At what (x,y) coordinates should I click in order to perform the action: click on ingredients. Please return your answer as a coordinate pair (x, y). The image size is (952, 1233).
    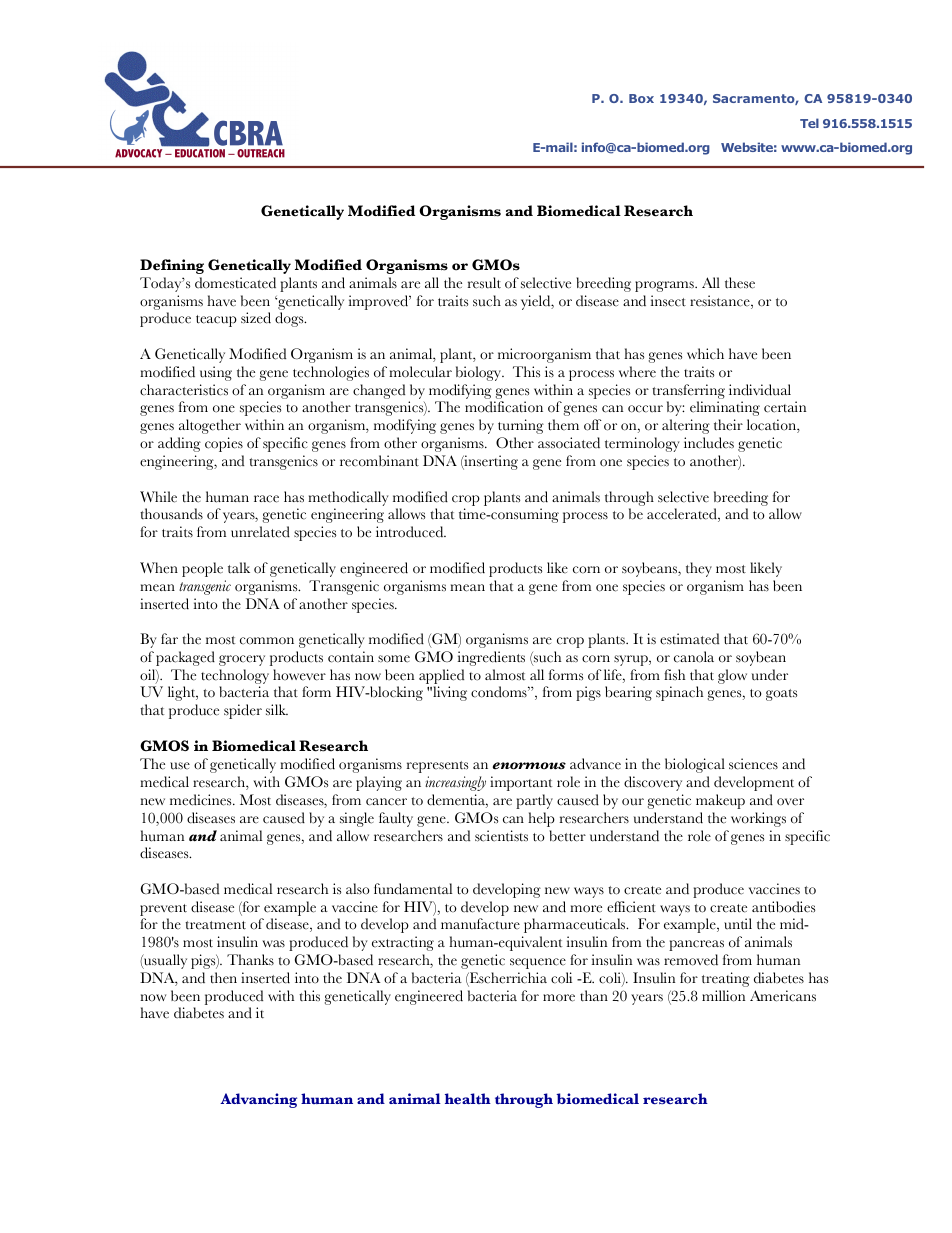
    Looking at the image, I should click on (491, 658).
